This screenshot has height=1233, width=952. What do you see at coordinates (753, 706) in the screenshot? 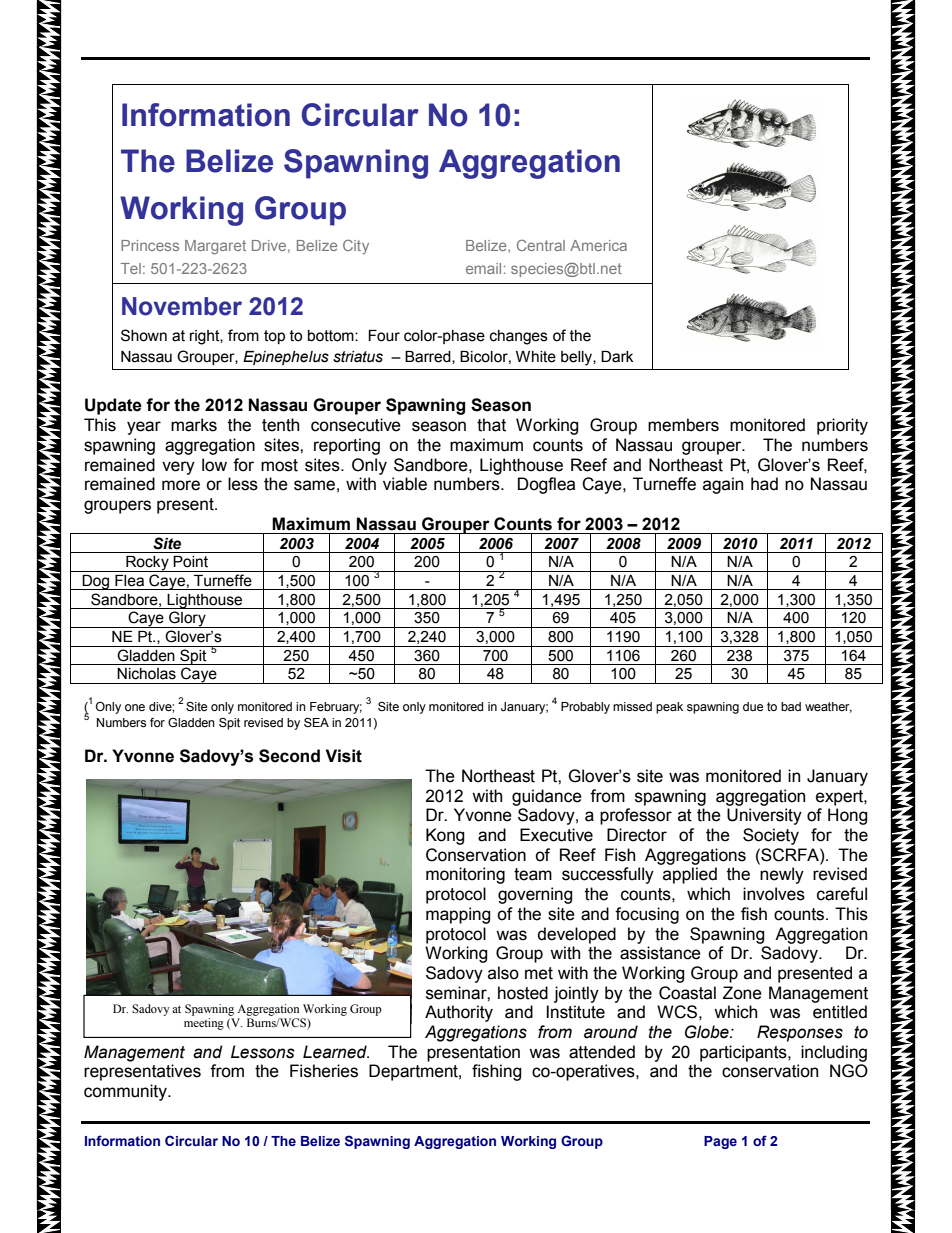
I see `due` at bounding box center [753, 706].
